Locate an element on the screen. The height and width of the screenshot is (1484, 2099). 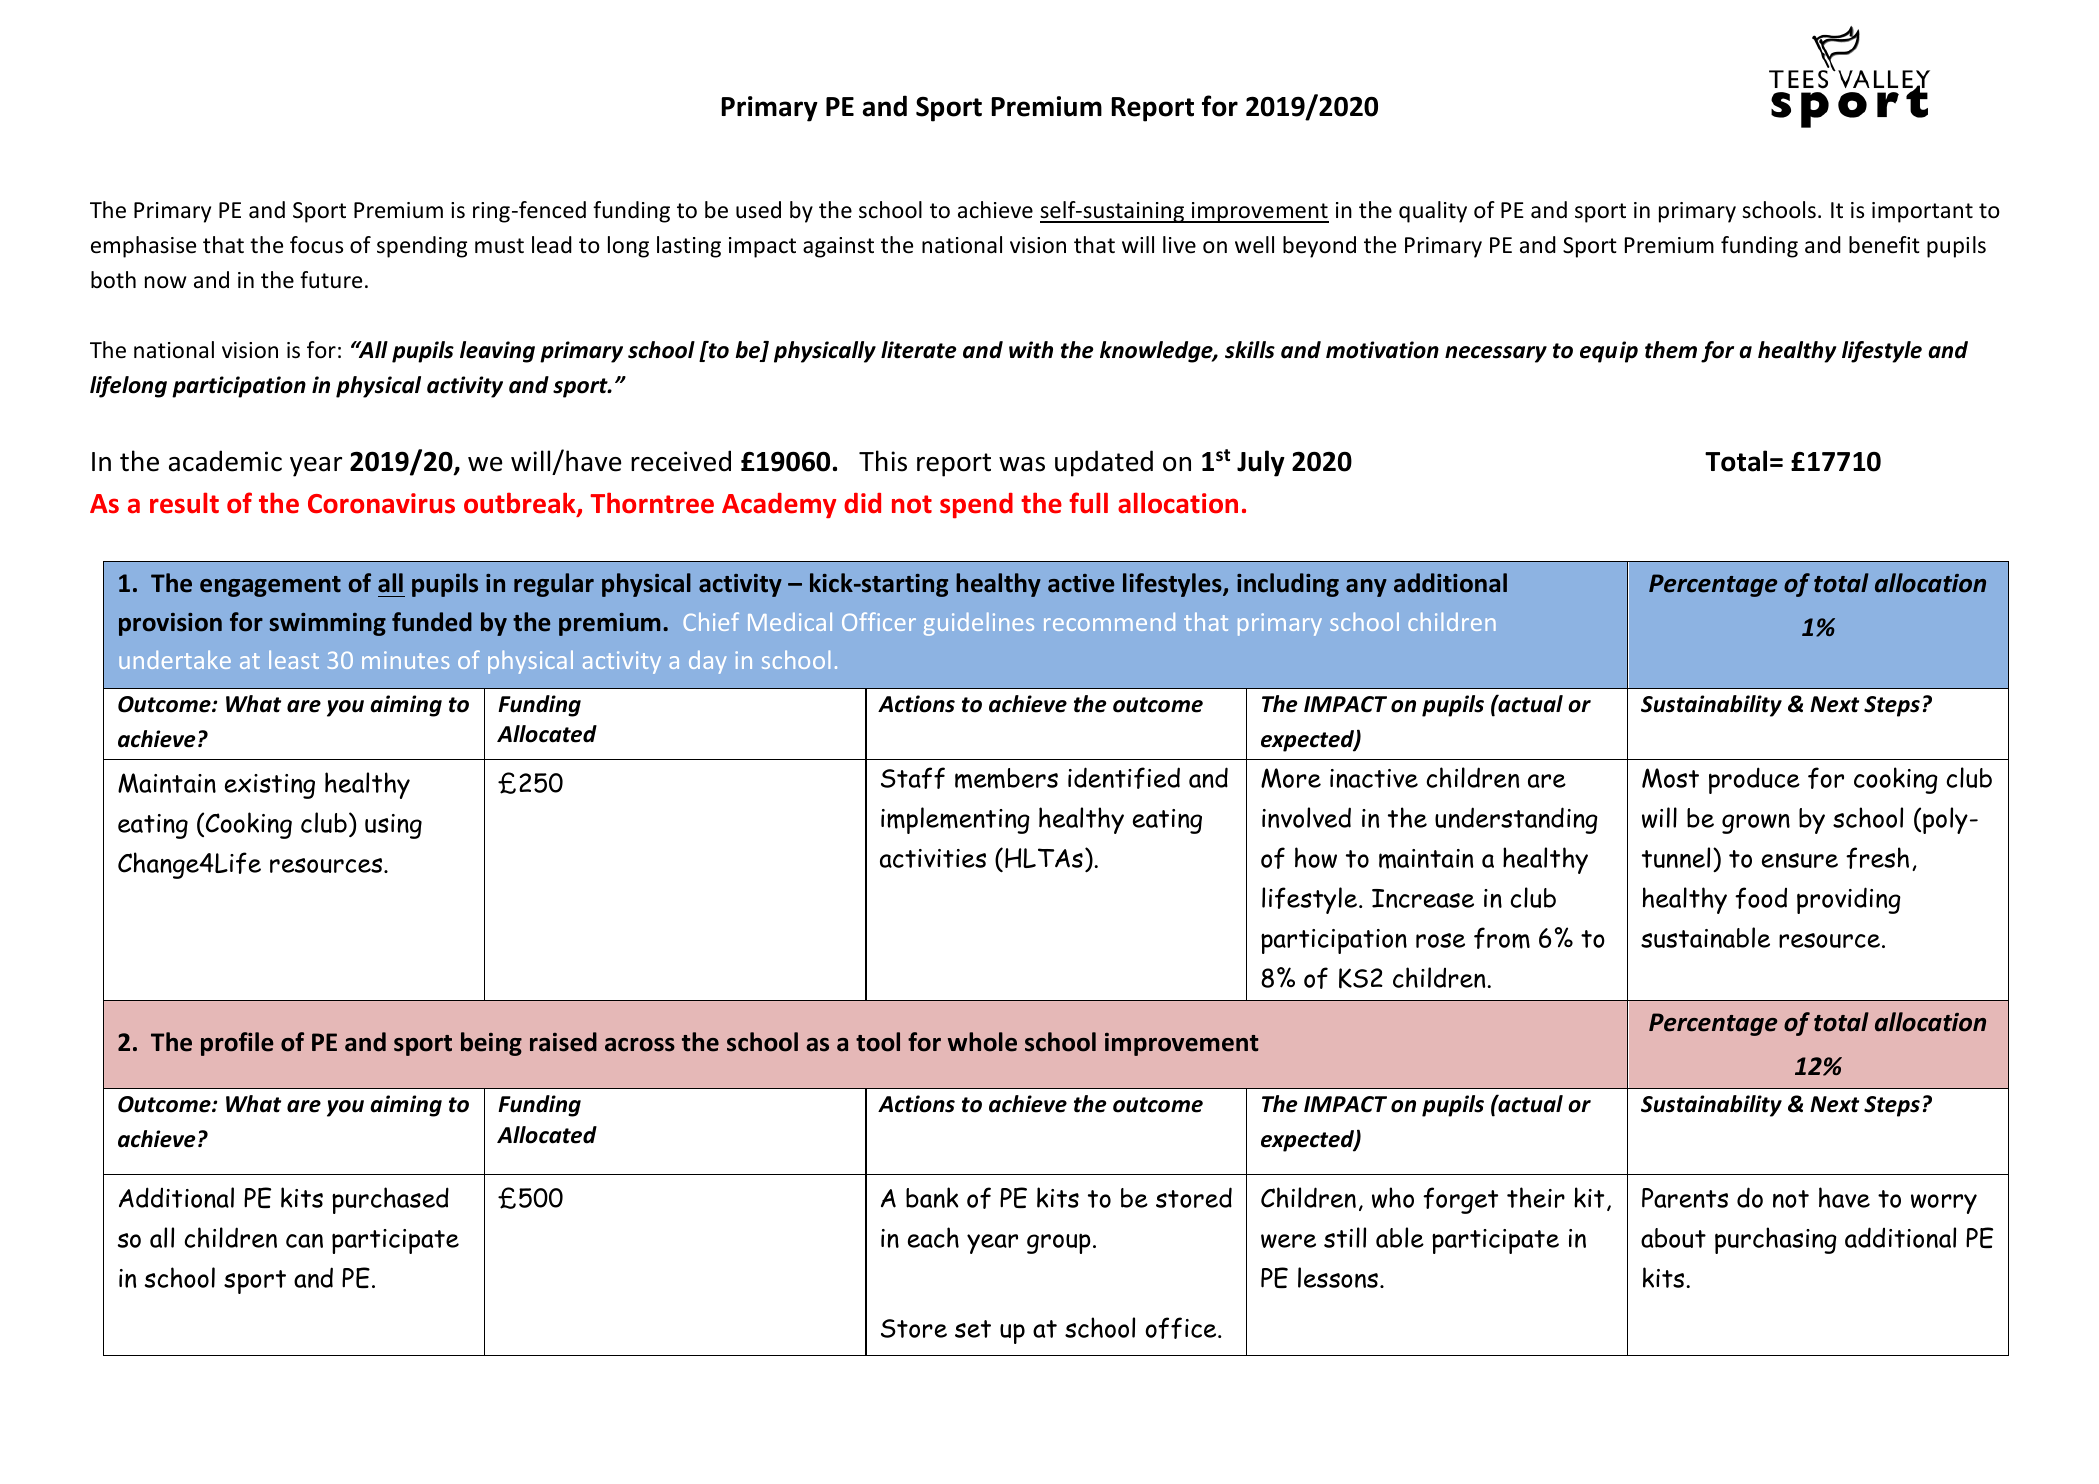
focus is located at coordinates (316, 245).
